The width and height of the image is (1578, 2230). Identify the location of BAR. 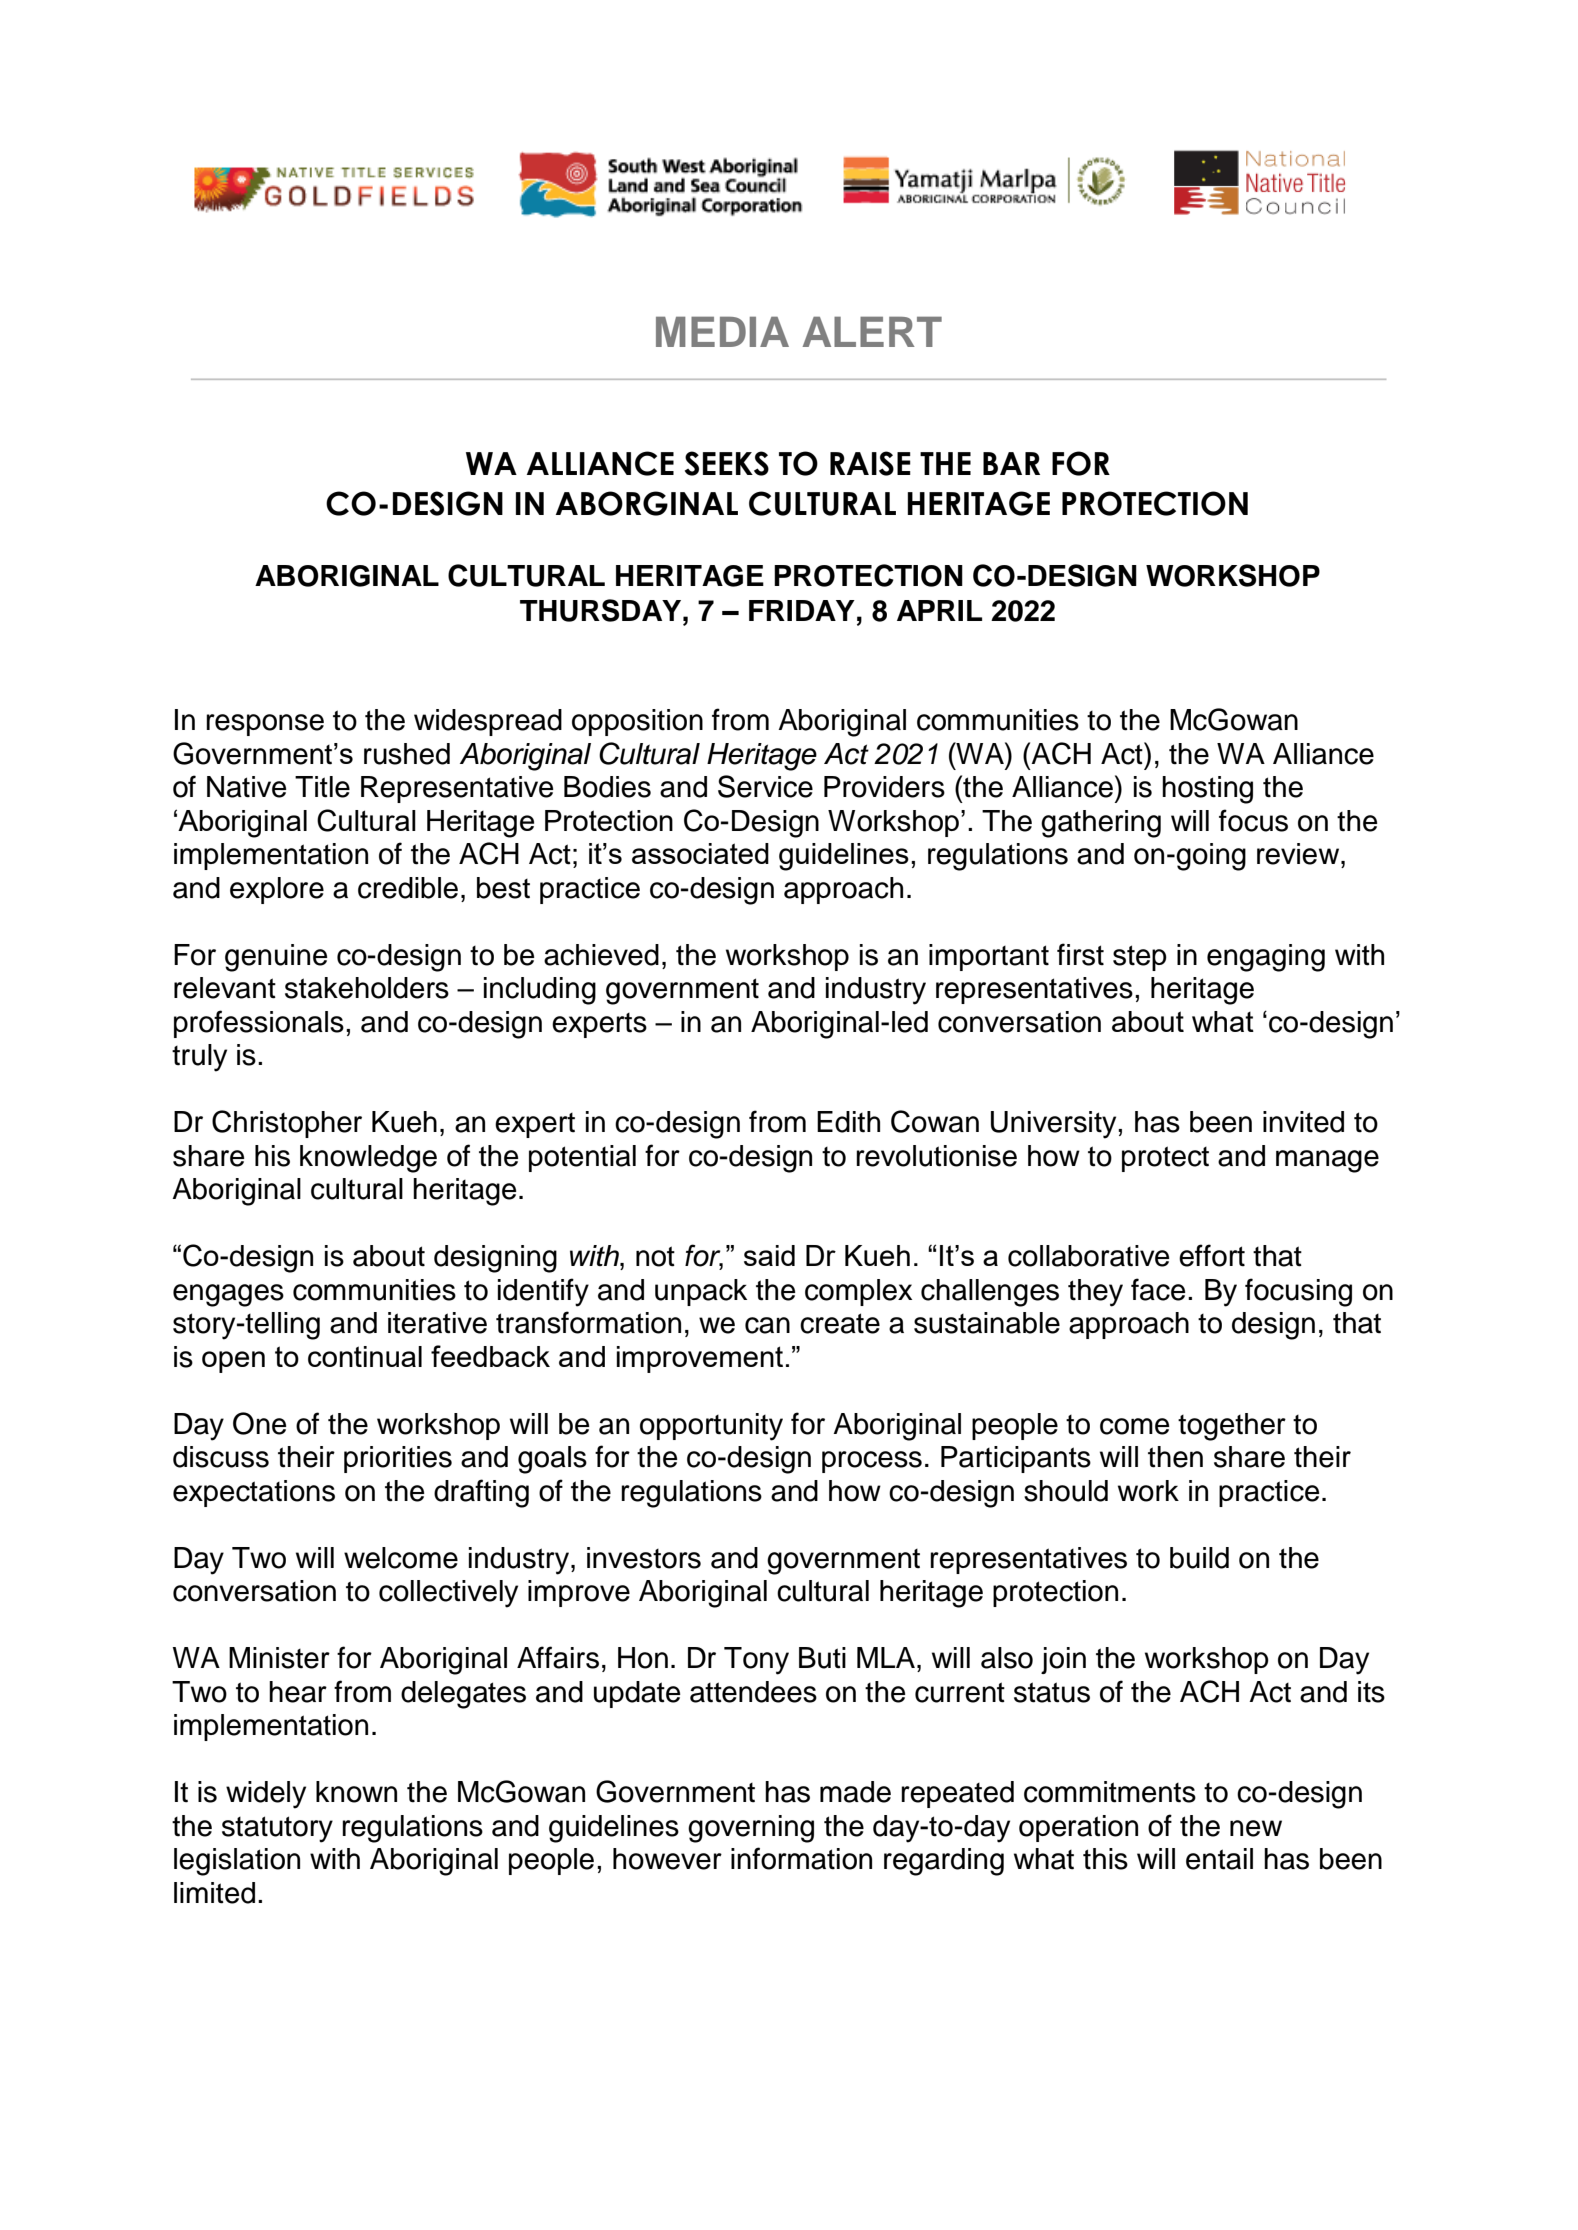
(1011, 463).
